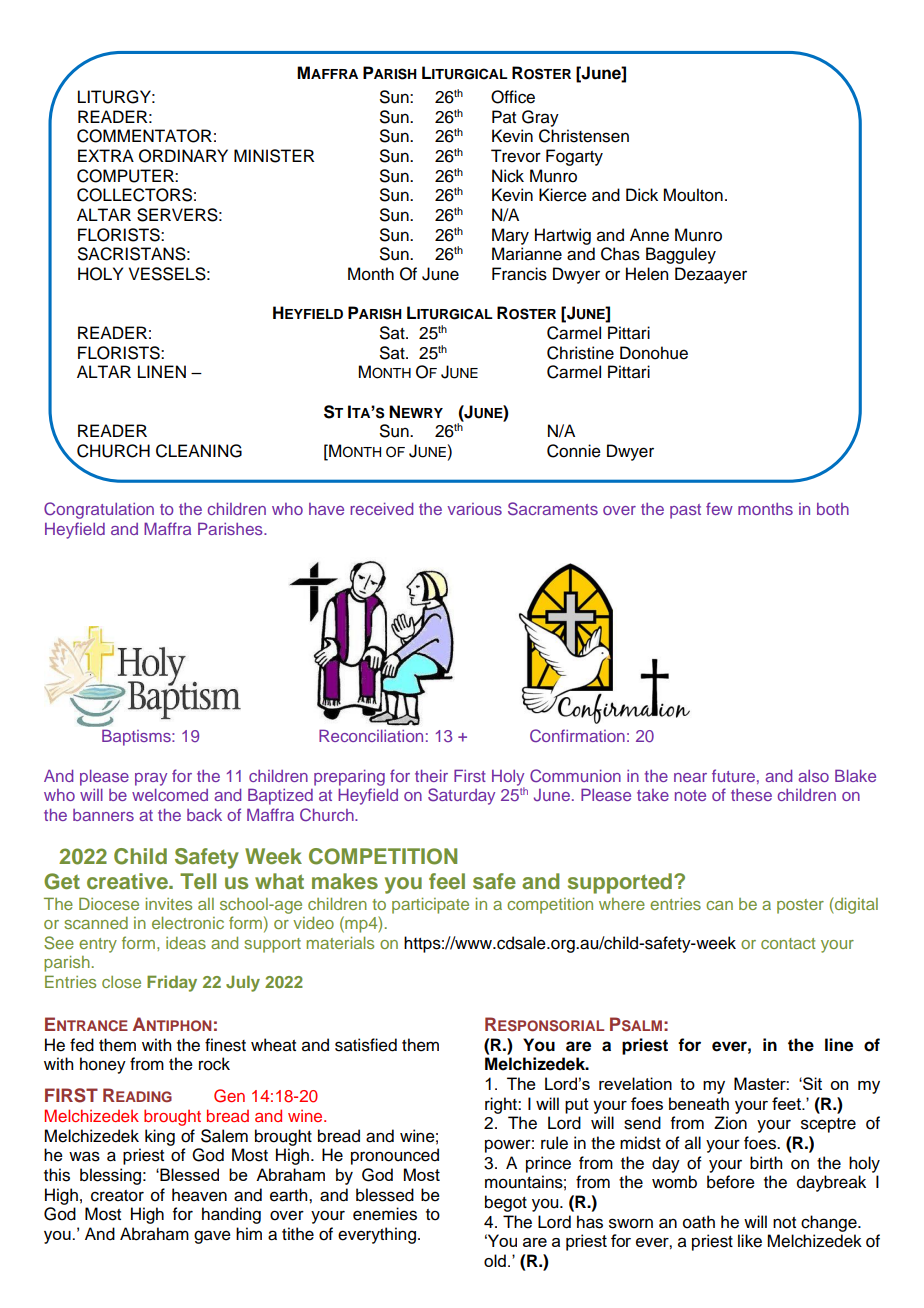  What do you see at coordinates (693, 195) in the screenshot?
I see `Moulton` at bounding box center [693, 195].
